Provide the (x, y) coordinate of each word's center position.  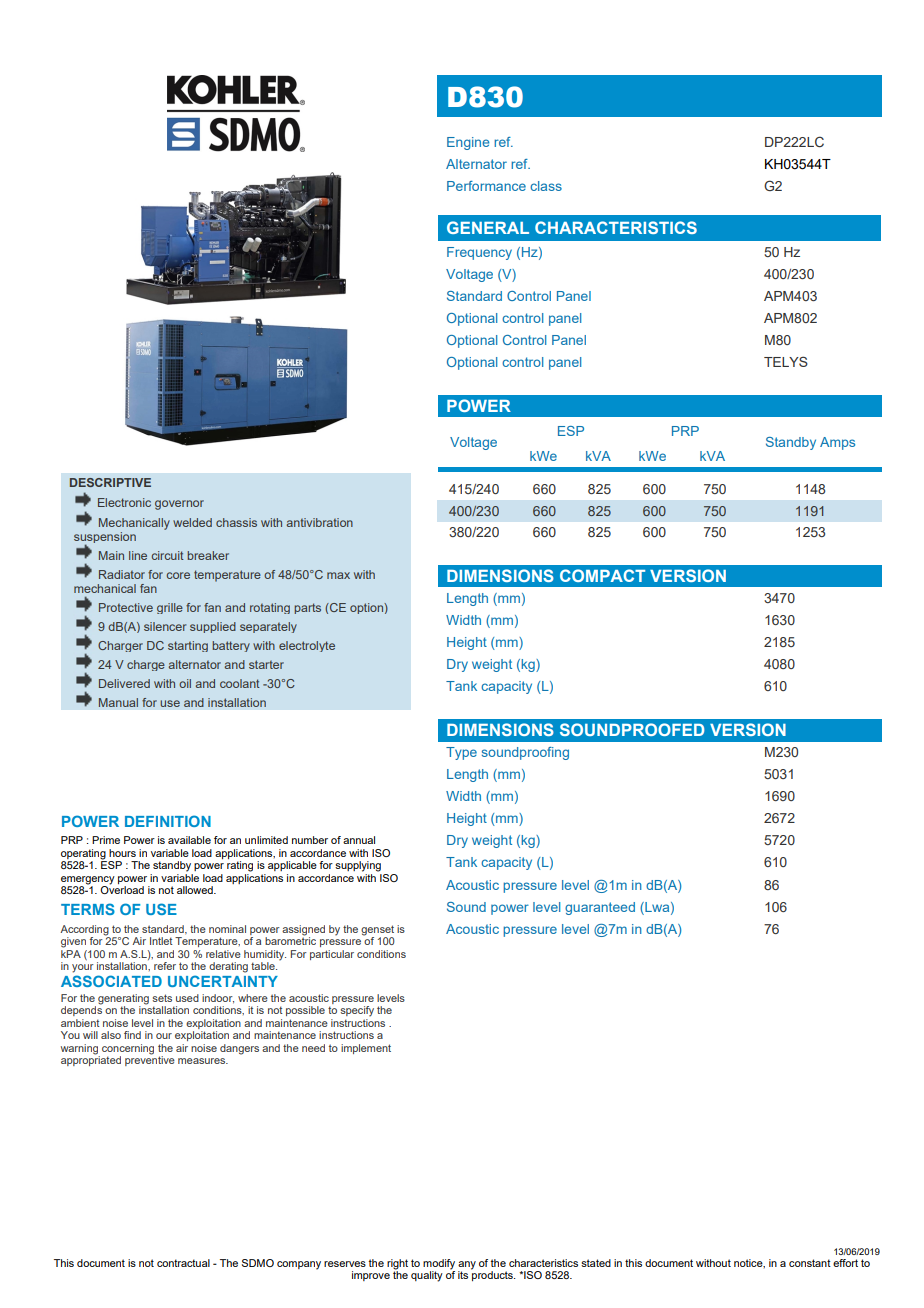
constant (810, 1263)
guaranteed (600, 908)
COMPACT (602, 575)
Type (461, 753)
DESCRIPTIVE (110, 482)
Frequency (479, 253)
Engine (468, 143)
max (338, 575)
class (546, 186)
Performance (486, 186)
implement (366, 1049)
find (132, 1035)
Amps (837, 443)
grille (170, 608)
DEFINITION (168, 821)
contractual (183, 1263)
